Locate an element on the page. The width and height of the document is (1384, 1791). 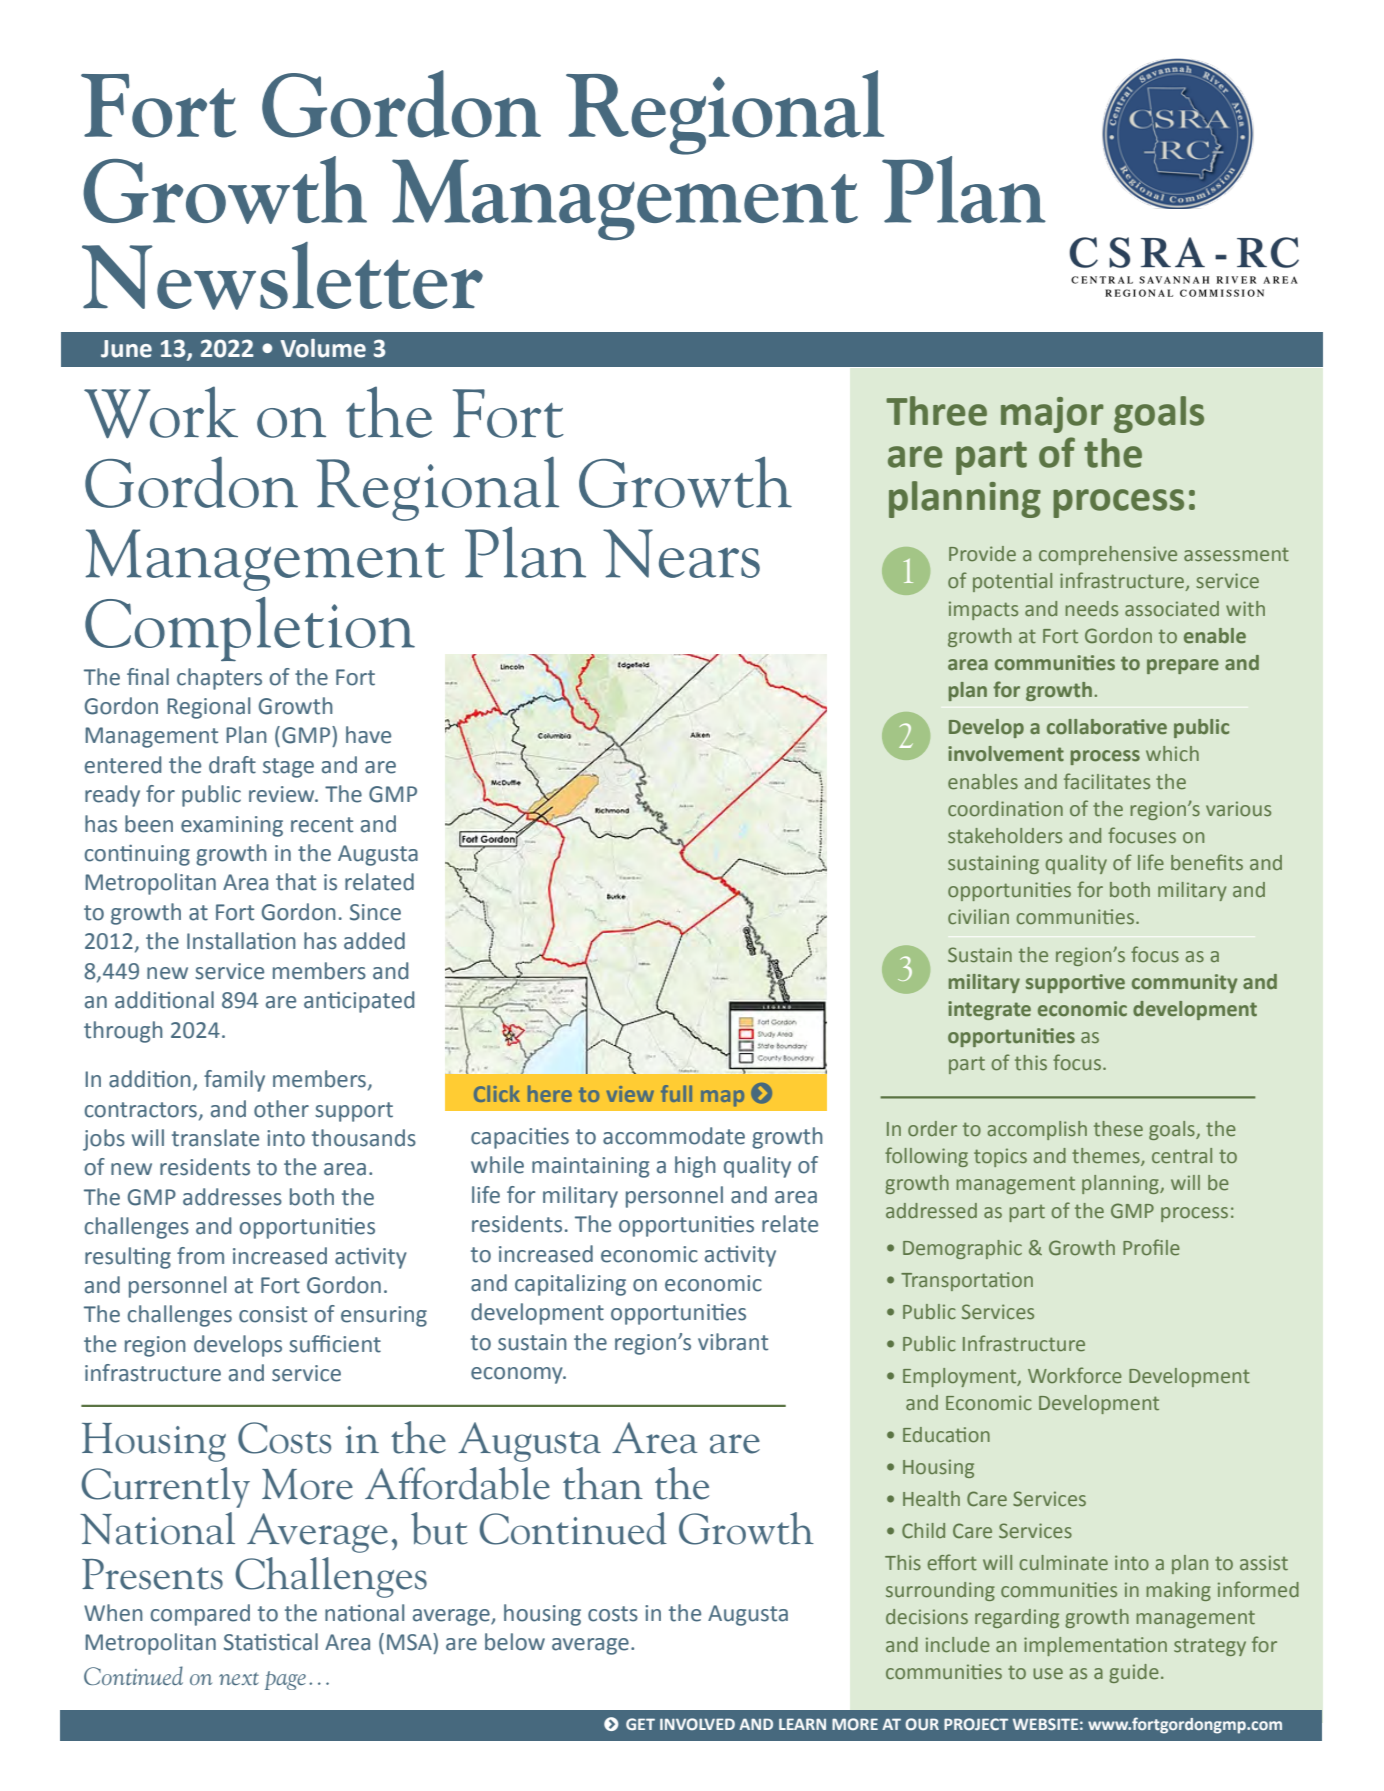
Newsletter is located at coordinates (282, 276).
